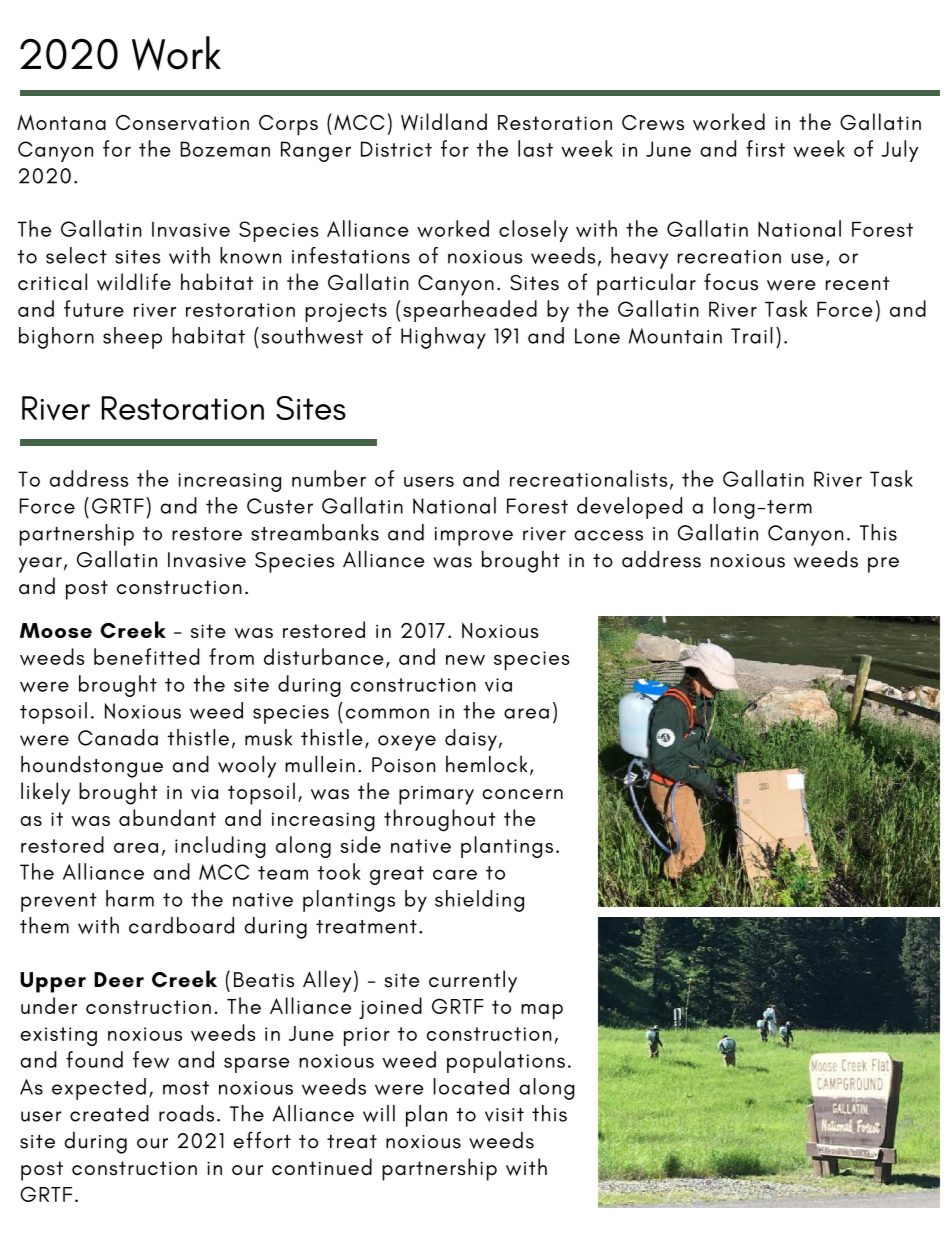 This screenshot has height=1233, width=952. I want to click on Trail, so click(752, 335).
